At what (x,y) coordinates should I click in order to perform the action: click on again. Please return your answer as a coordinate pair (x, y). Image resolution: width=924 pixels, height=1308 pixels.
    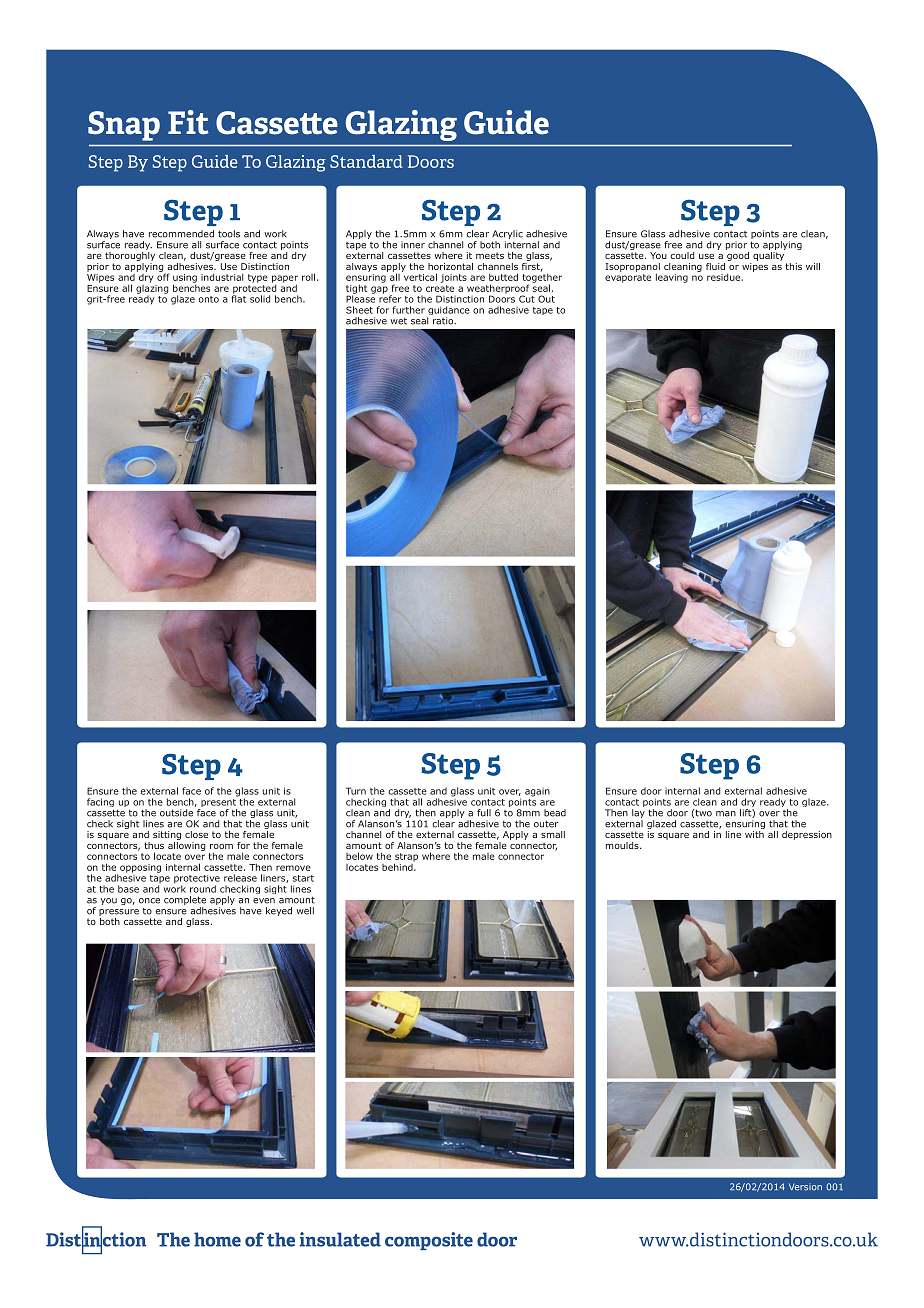
    Looking at the image, I should click on (537, 792).
